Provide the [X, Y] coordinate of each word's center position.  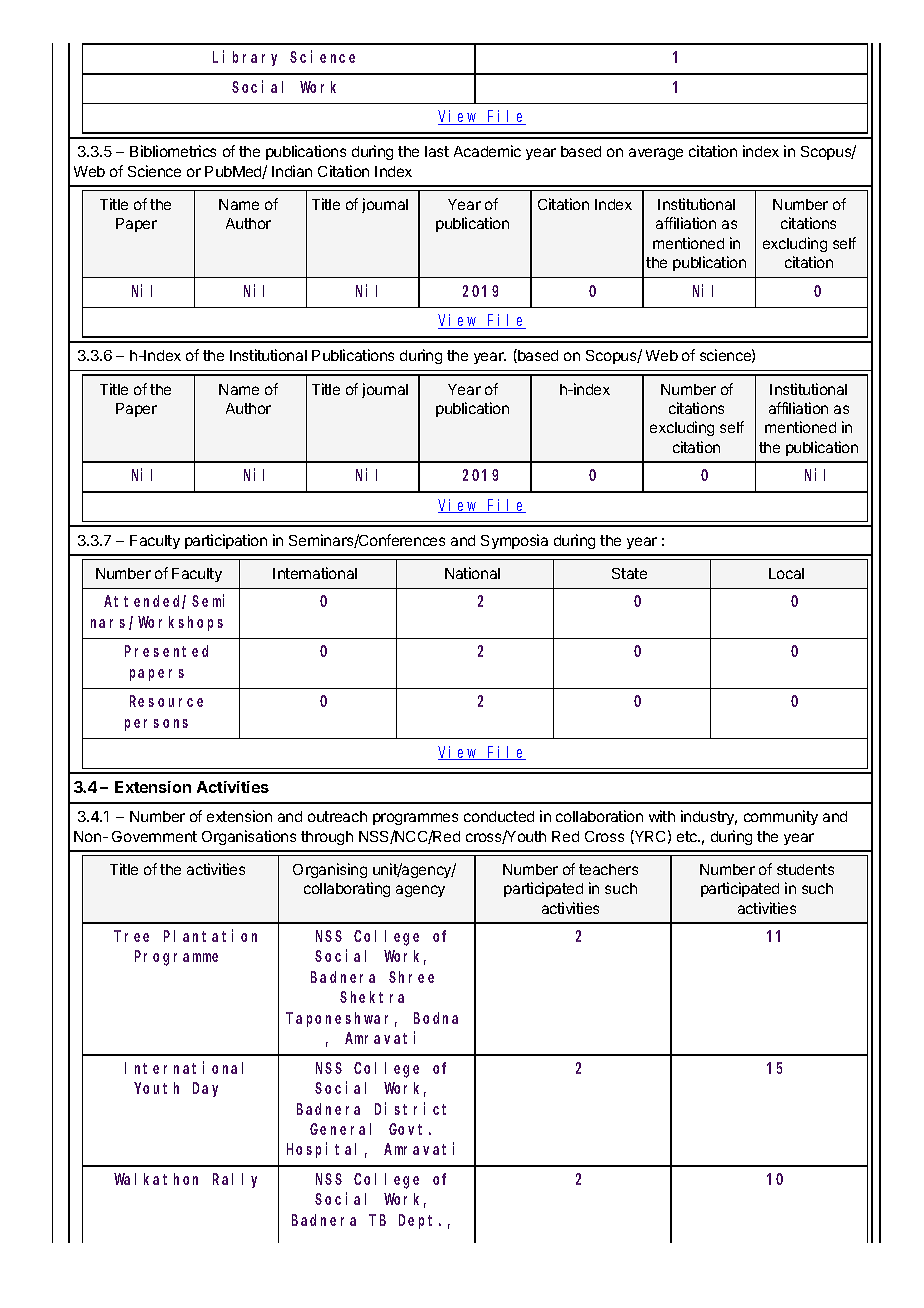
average [656, 154]
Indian [292, 171]
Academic [487, 151]
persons [156, 725]
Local [786, 573]
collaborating [347, 889]
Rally [235, 1180]
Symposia [514, 541]
